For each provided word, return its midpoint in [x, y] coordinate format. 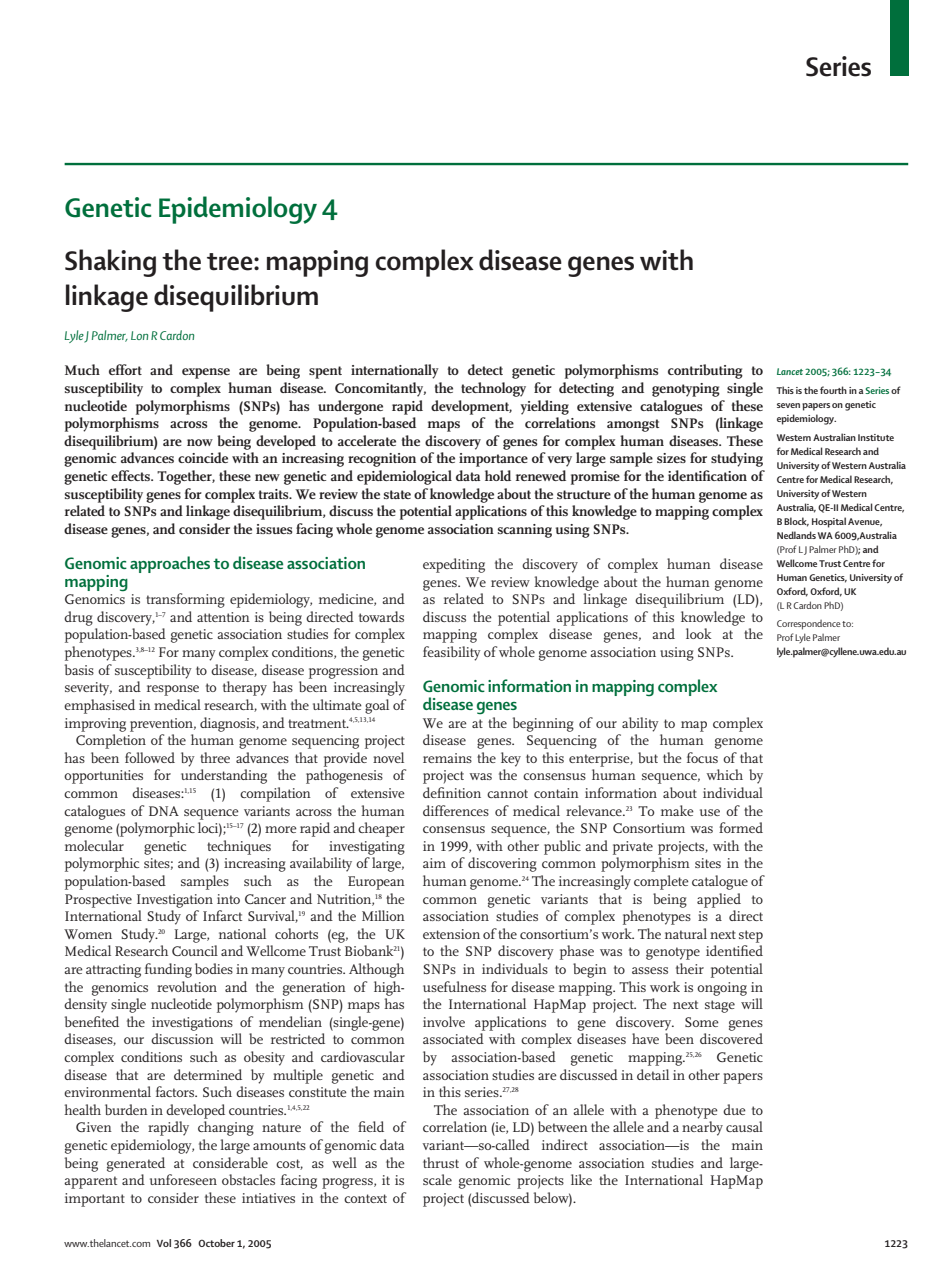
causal [744, 1126]
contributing [705, 371]
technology [493, 389]
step [751, 936]
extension [451, 934]
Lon [139, 335]
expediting [454, 565]
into [228, 899]
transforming [185, 600]
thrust [441, 1162]
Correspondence [808, 625]
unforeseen [183, 1179]
